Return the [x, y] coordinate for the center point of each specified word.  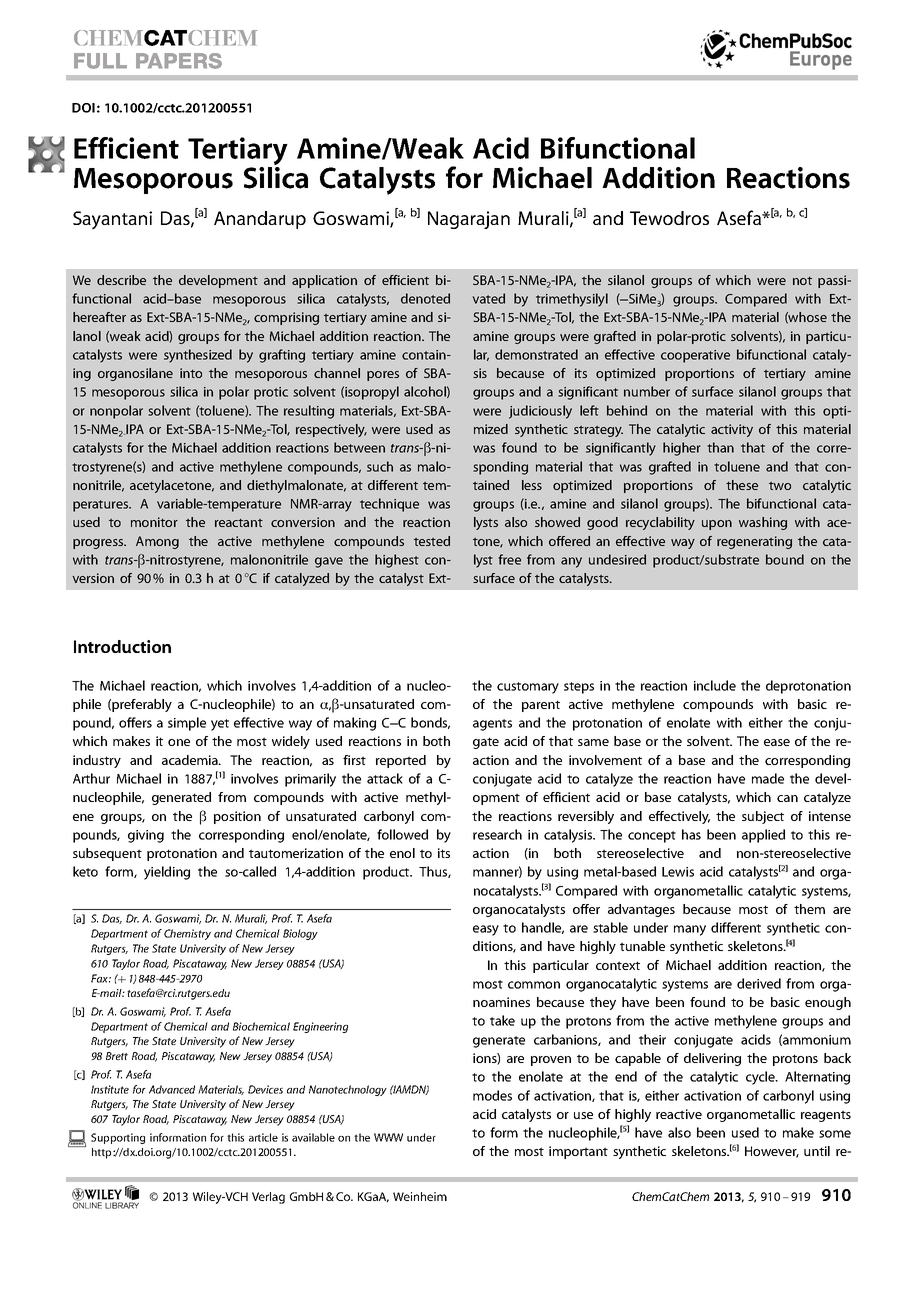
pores [383, 376]
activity [732, 430]
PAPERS [179, 61]
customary [528, 688]
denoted [425, 298]
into [191, 373]
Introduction [122, 646]
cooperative [695, 356]
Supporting [118, 1138]
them [809, 909]
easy [486, 930]
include [715, 685]
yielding [167, 873]
